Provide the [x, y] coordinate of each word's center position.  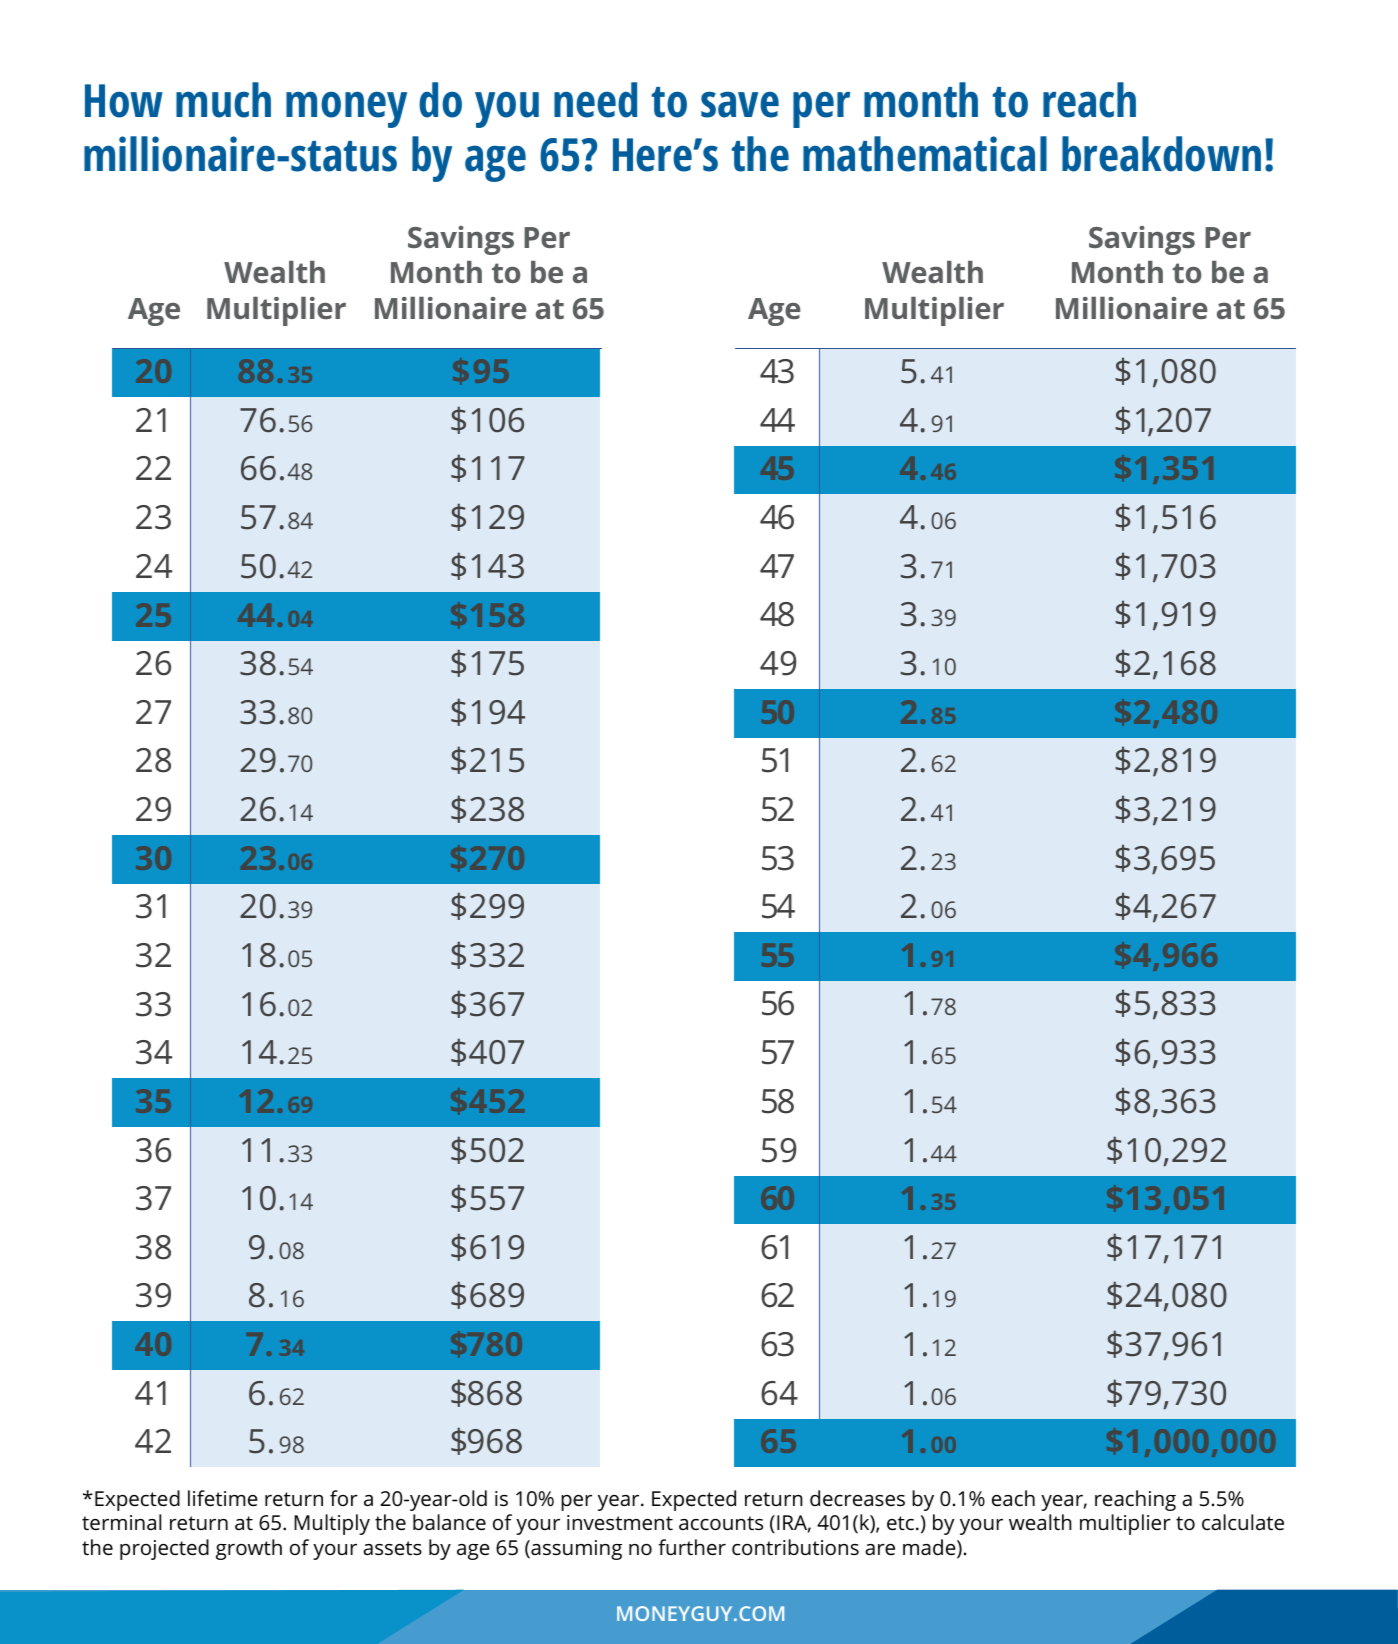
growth [249, 1549]
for [344, 1498]
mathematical [925, 154]
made [930, 1548]
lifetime [223, 1498]
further [692, 1547]
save [740, 104]
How [124, 101]
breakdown [1161, 154]
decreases [857, 1498]
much [223, 100]
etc [900, 1523]
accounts [721, 1523]
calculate [1243, 1522]
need [595, 100]
